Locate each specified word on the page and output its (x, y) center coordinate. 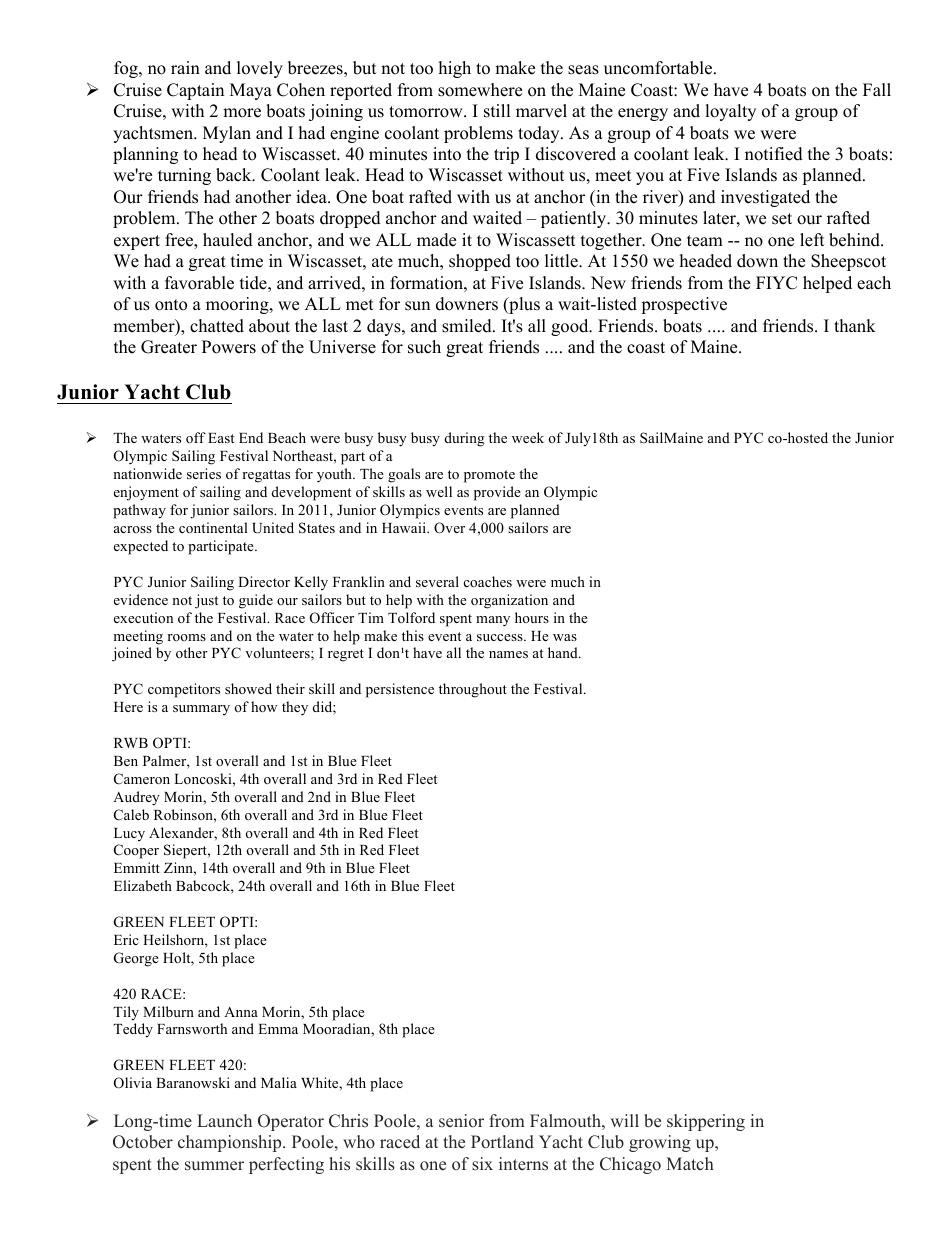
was (565, 637)
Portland (502, 1142)
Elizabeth (143, 885)
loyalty (730, 112)
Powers (229, 347)
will (624, 1120)
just (206, 601)
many (493, 621)
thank (855, 325)
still (497, 111)
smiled (468, 326)
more (242, 113)
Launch (224, 1120)
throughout (473, 690)
